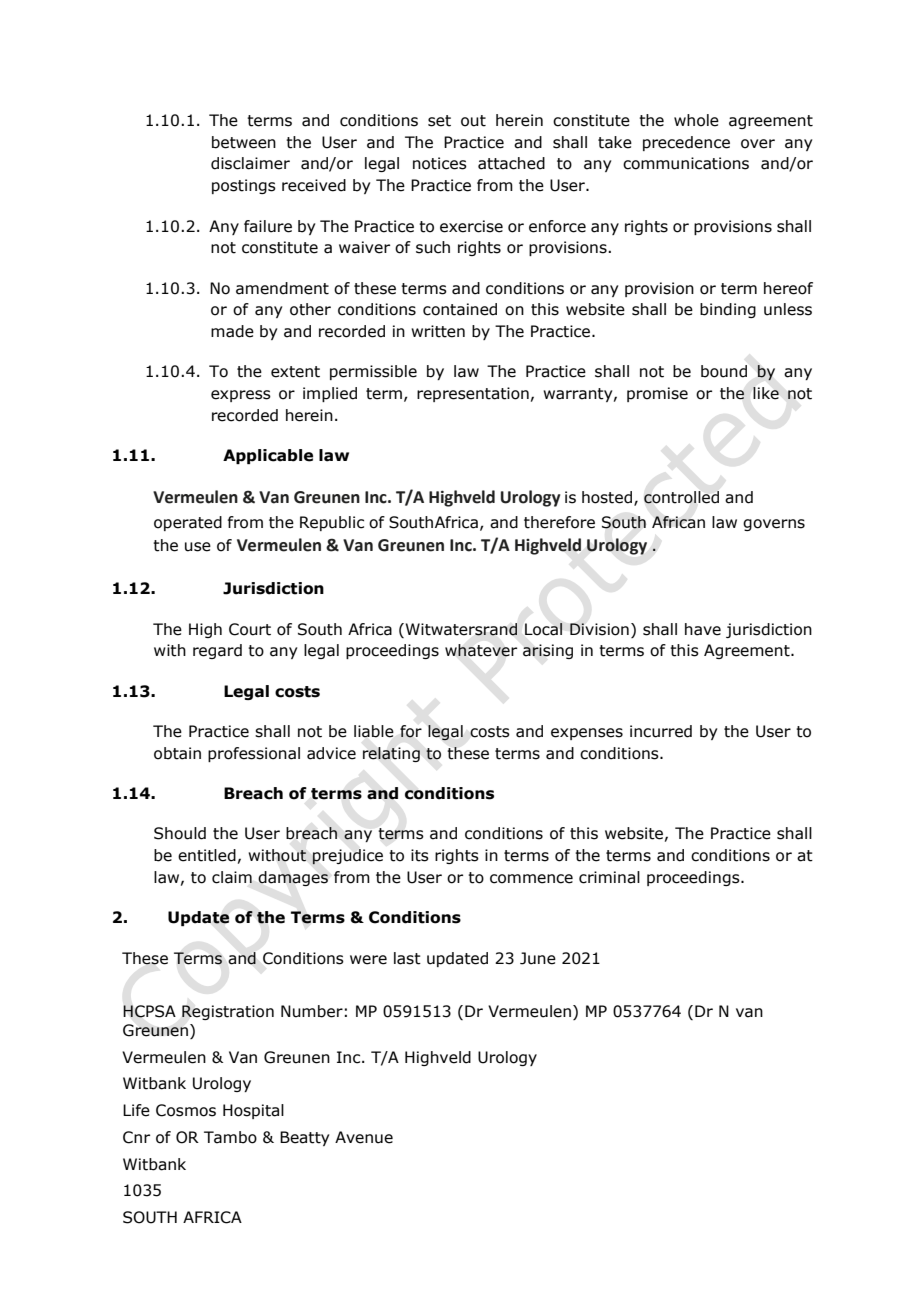 Image resolution: width=924 pixels, height=1308 pixels. I want to click on have, so click(703, 629).
